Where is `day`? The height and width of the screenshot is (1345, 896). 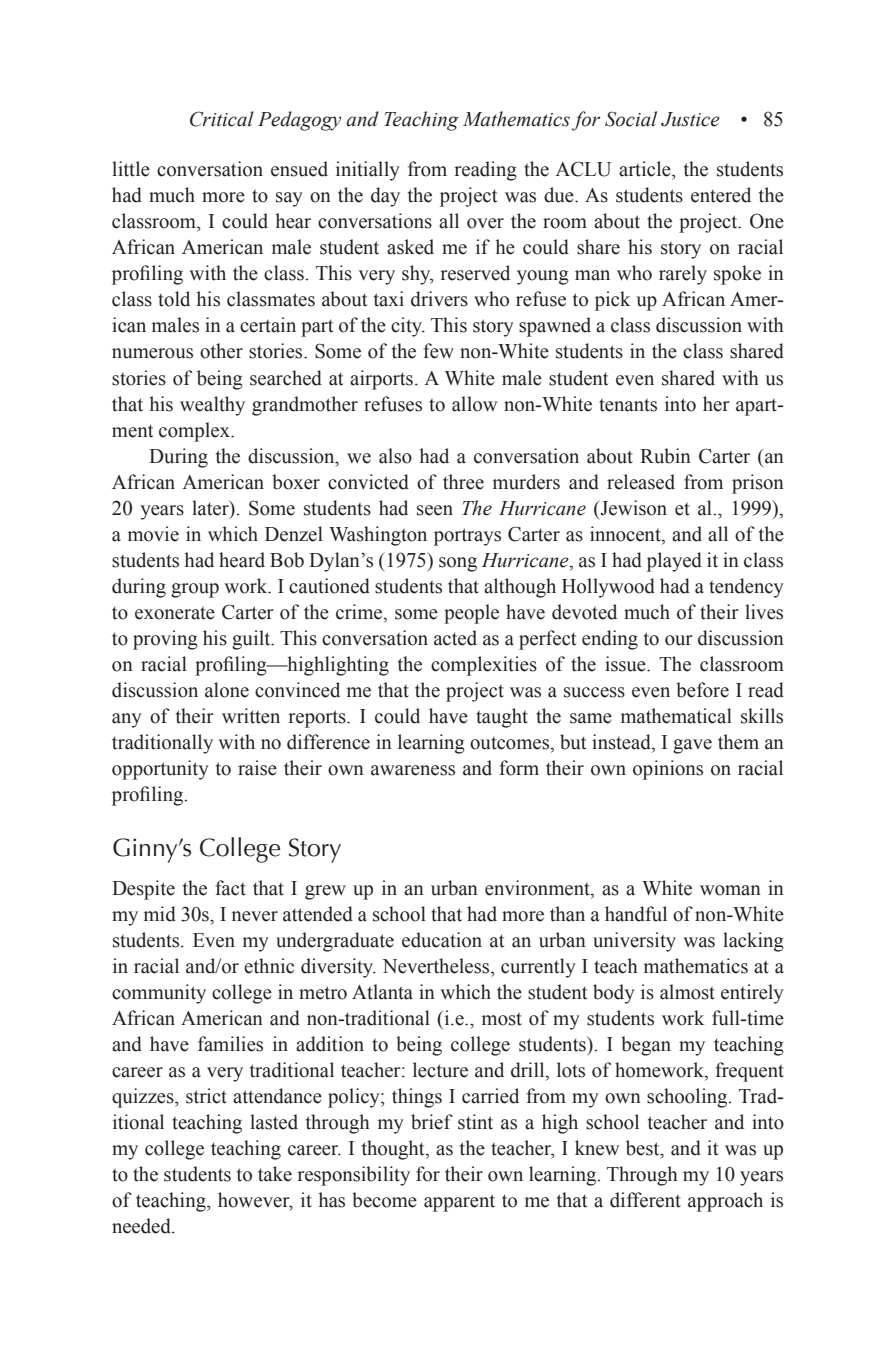
day is located at coordinates (385, 197).
